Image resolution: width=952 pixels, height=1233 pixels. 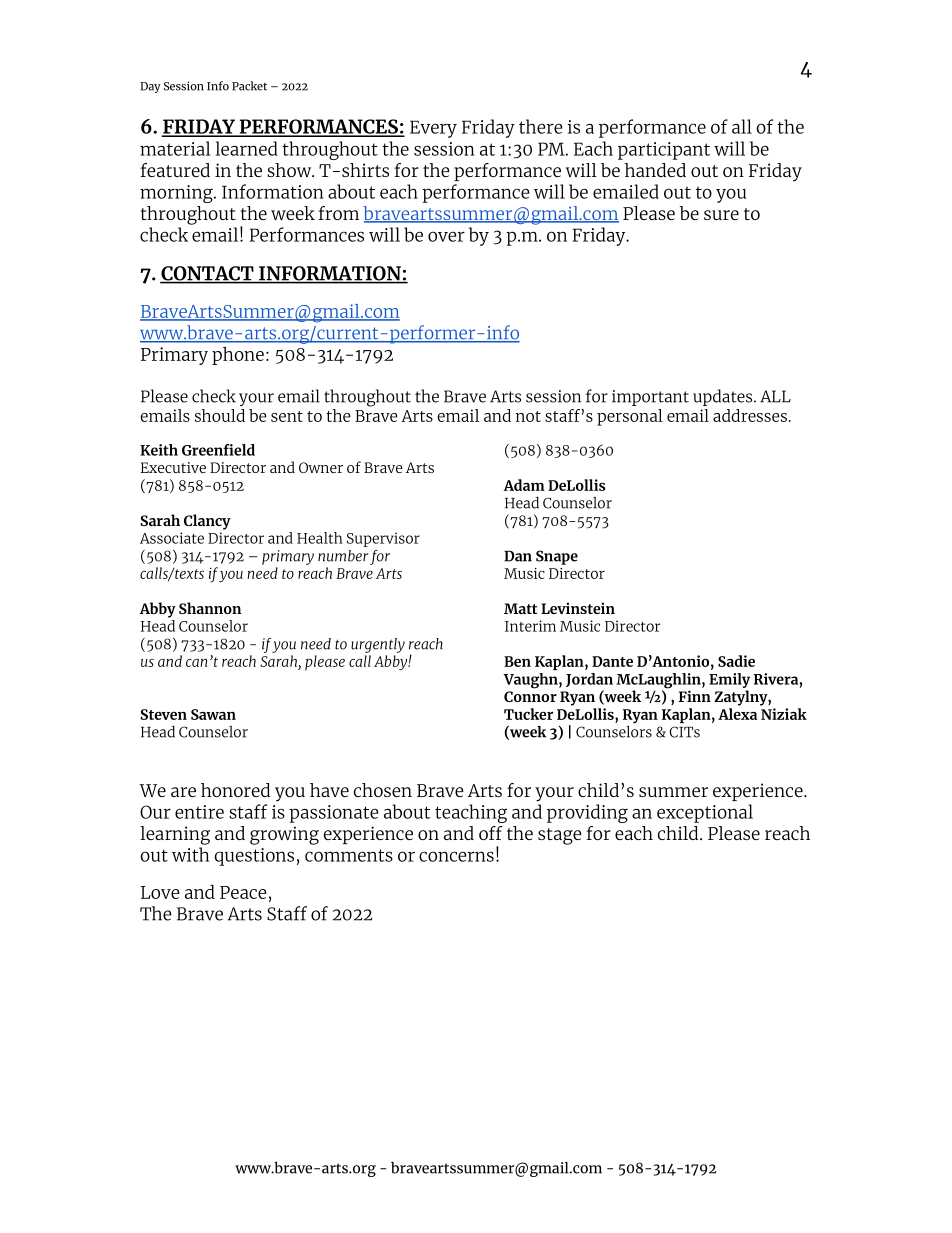 I want to click on not, so click(x=528, y=416).
